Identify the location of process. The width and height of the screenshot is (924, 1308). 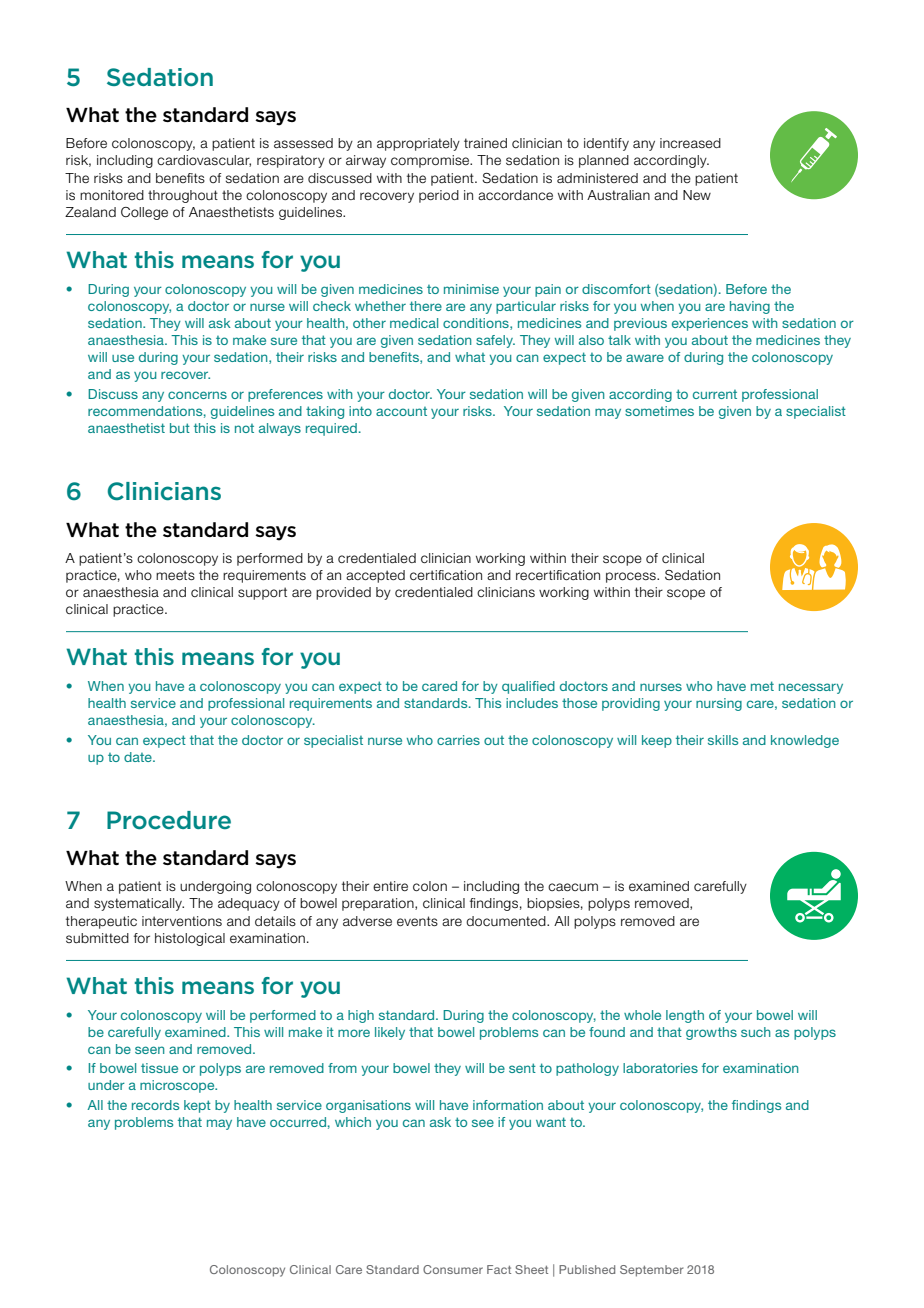
(632, 577).
